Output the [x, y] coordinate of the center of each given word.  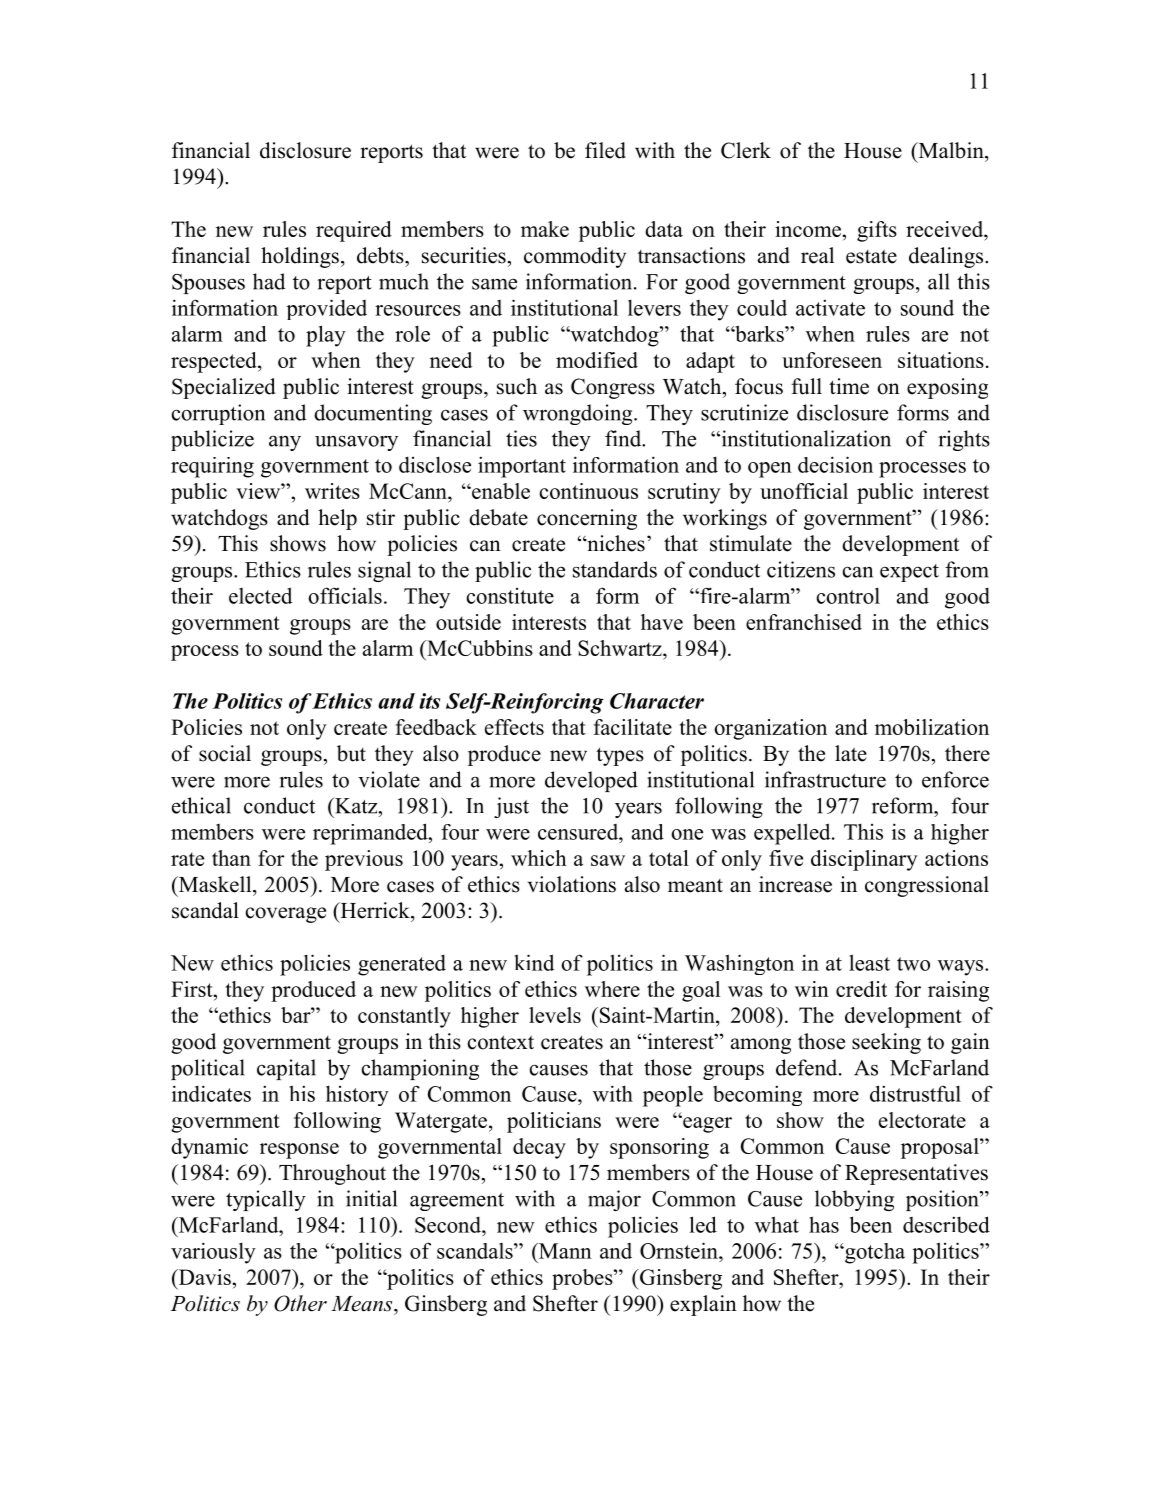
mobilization [932, 727]
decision [835, 464]
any [285, 443]
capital [286, 1069]
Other [300, 1303]
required [354, 231]
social [225, 753]
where [612, 989]
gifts [877, 231]
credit [861, 989]
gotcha [874, 1253]
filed [605, 150]
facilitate [633, 727]
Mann [564, 1251]
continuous [588, 491]
